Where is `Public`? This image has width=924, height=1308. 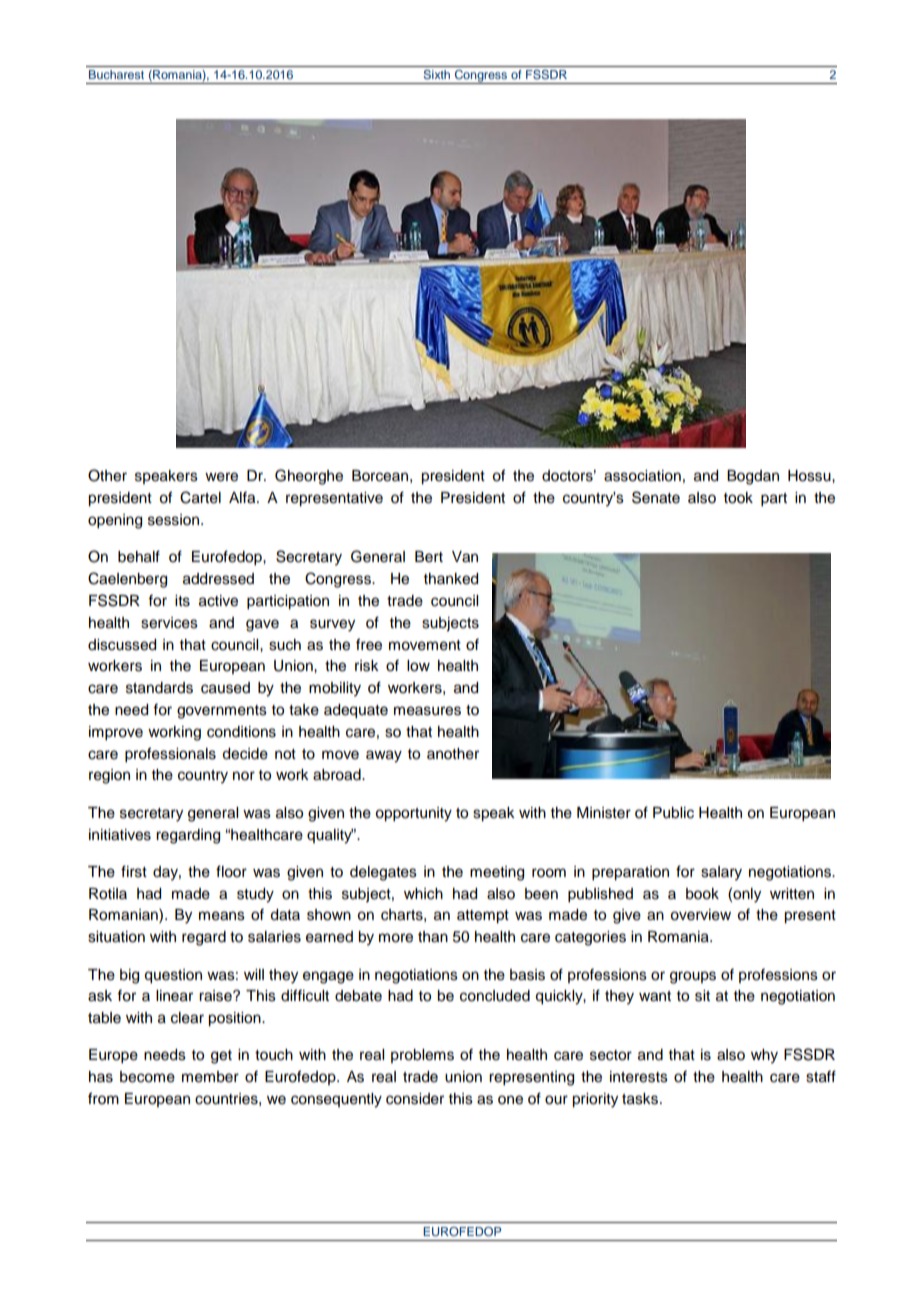 Public is located at coordinates (673, 813).
